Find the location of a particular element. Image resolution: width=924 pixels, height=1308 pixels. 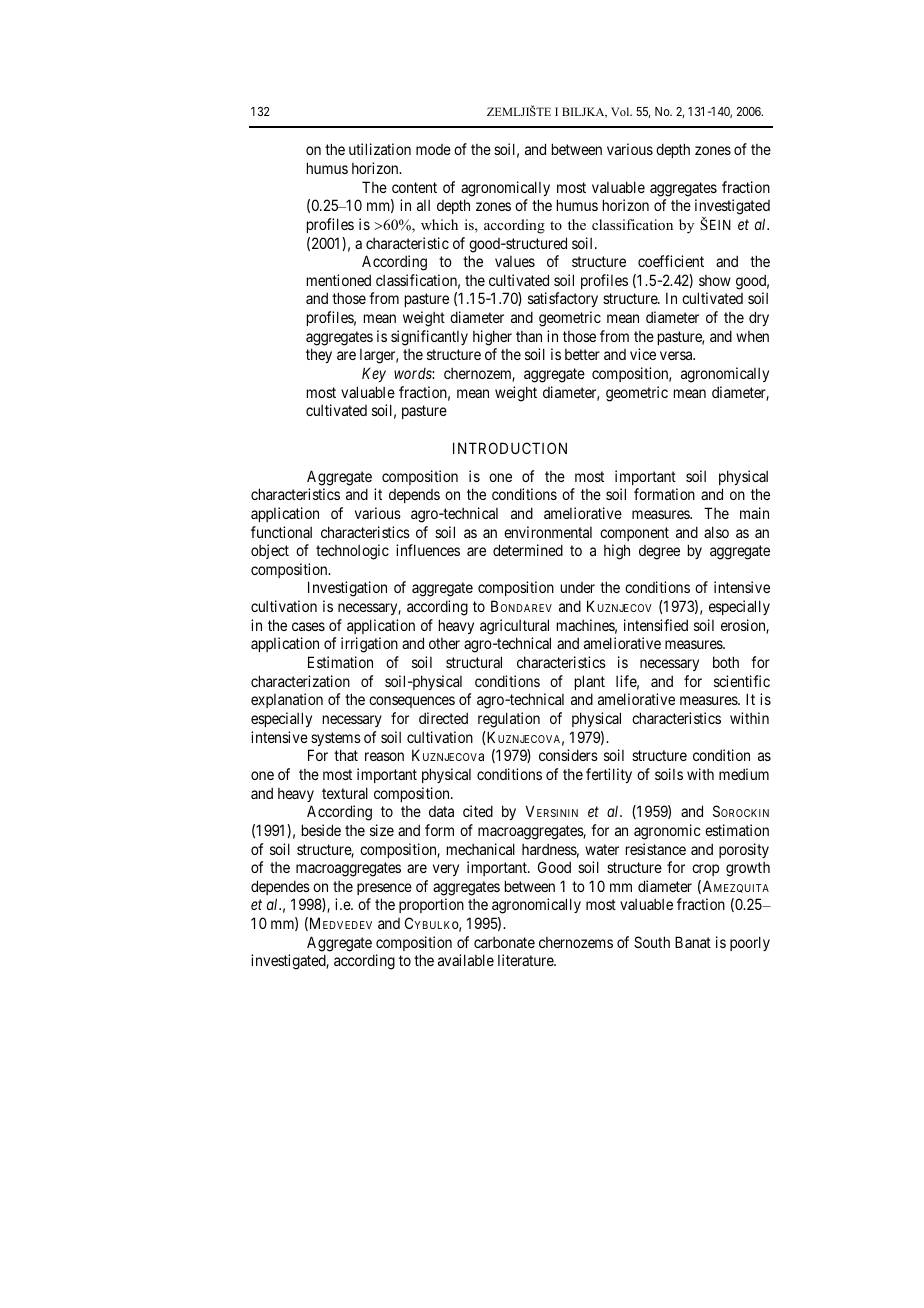

also is located at coordinates (716, 532).
